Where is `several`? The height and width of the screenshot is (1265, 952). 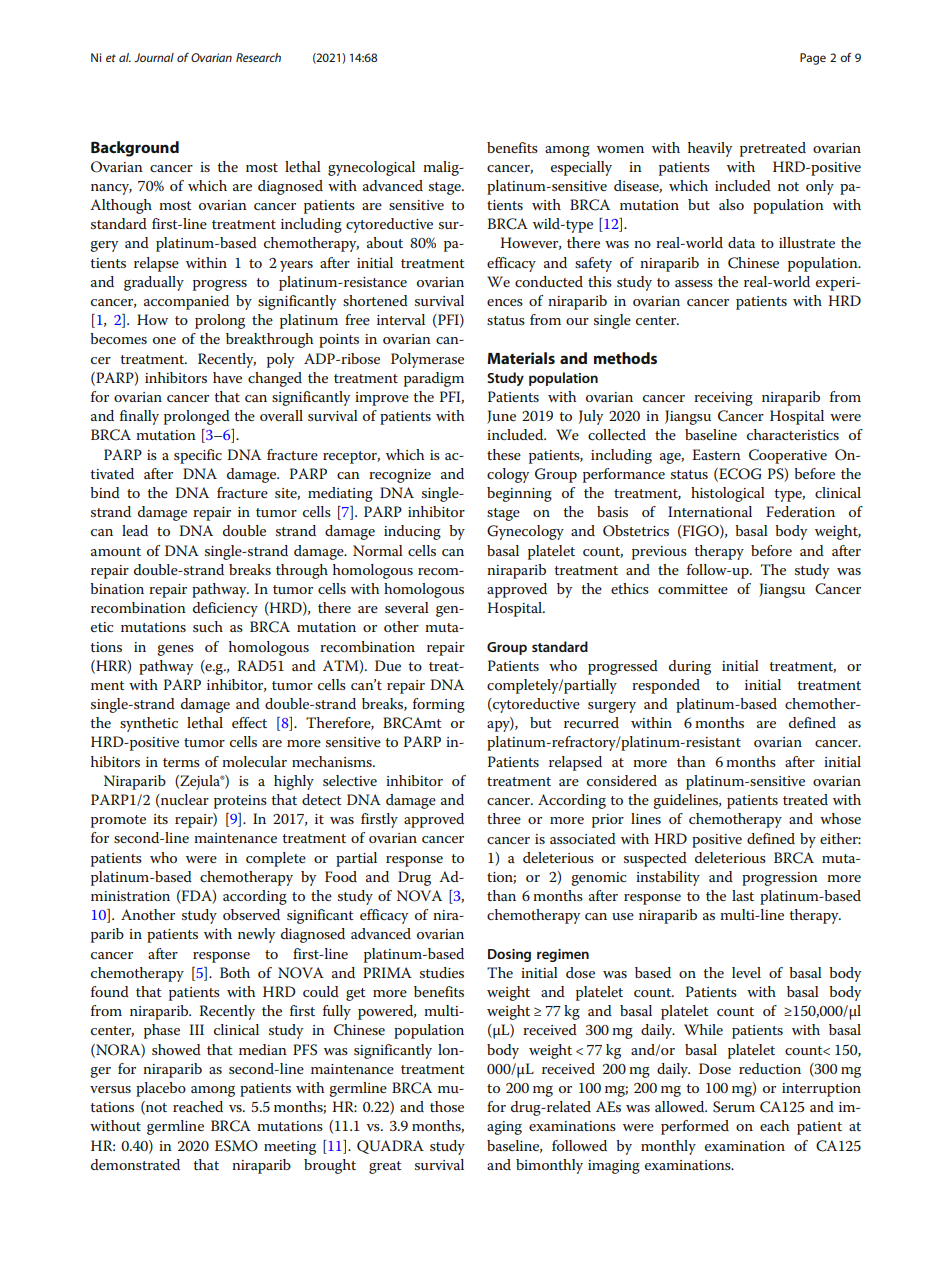 several is located at coordinates (407, 607).
